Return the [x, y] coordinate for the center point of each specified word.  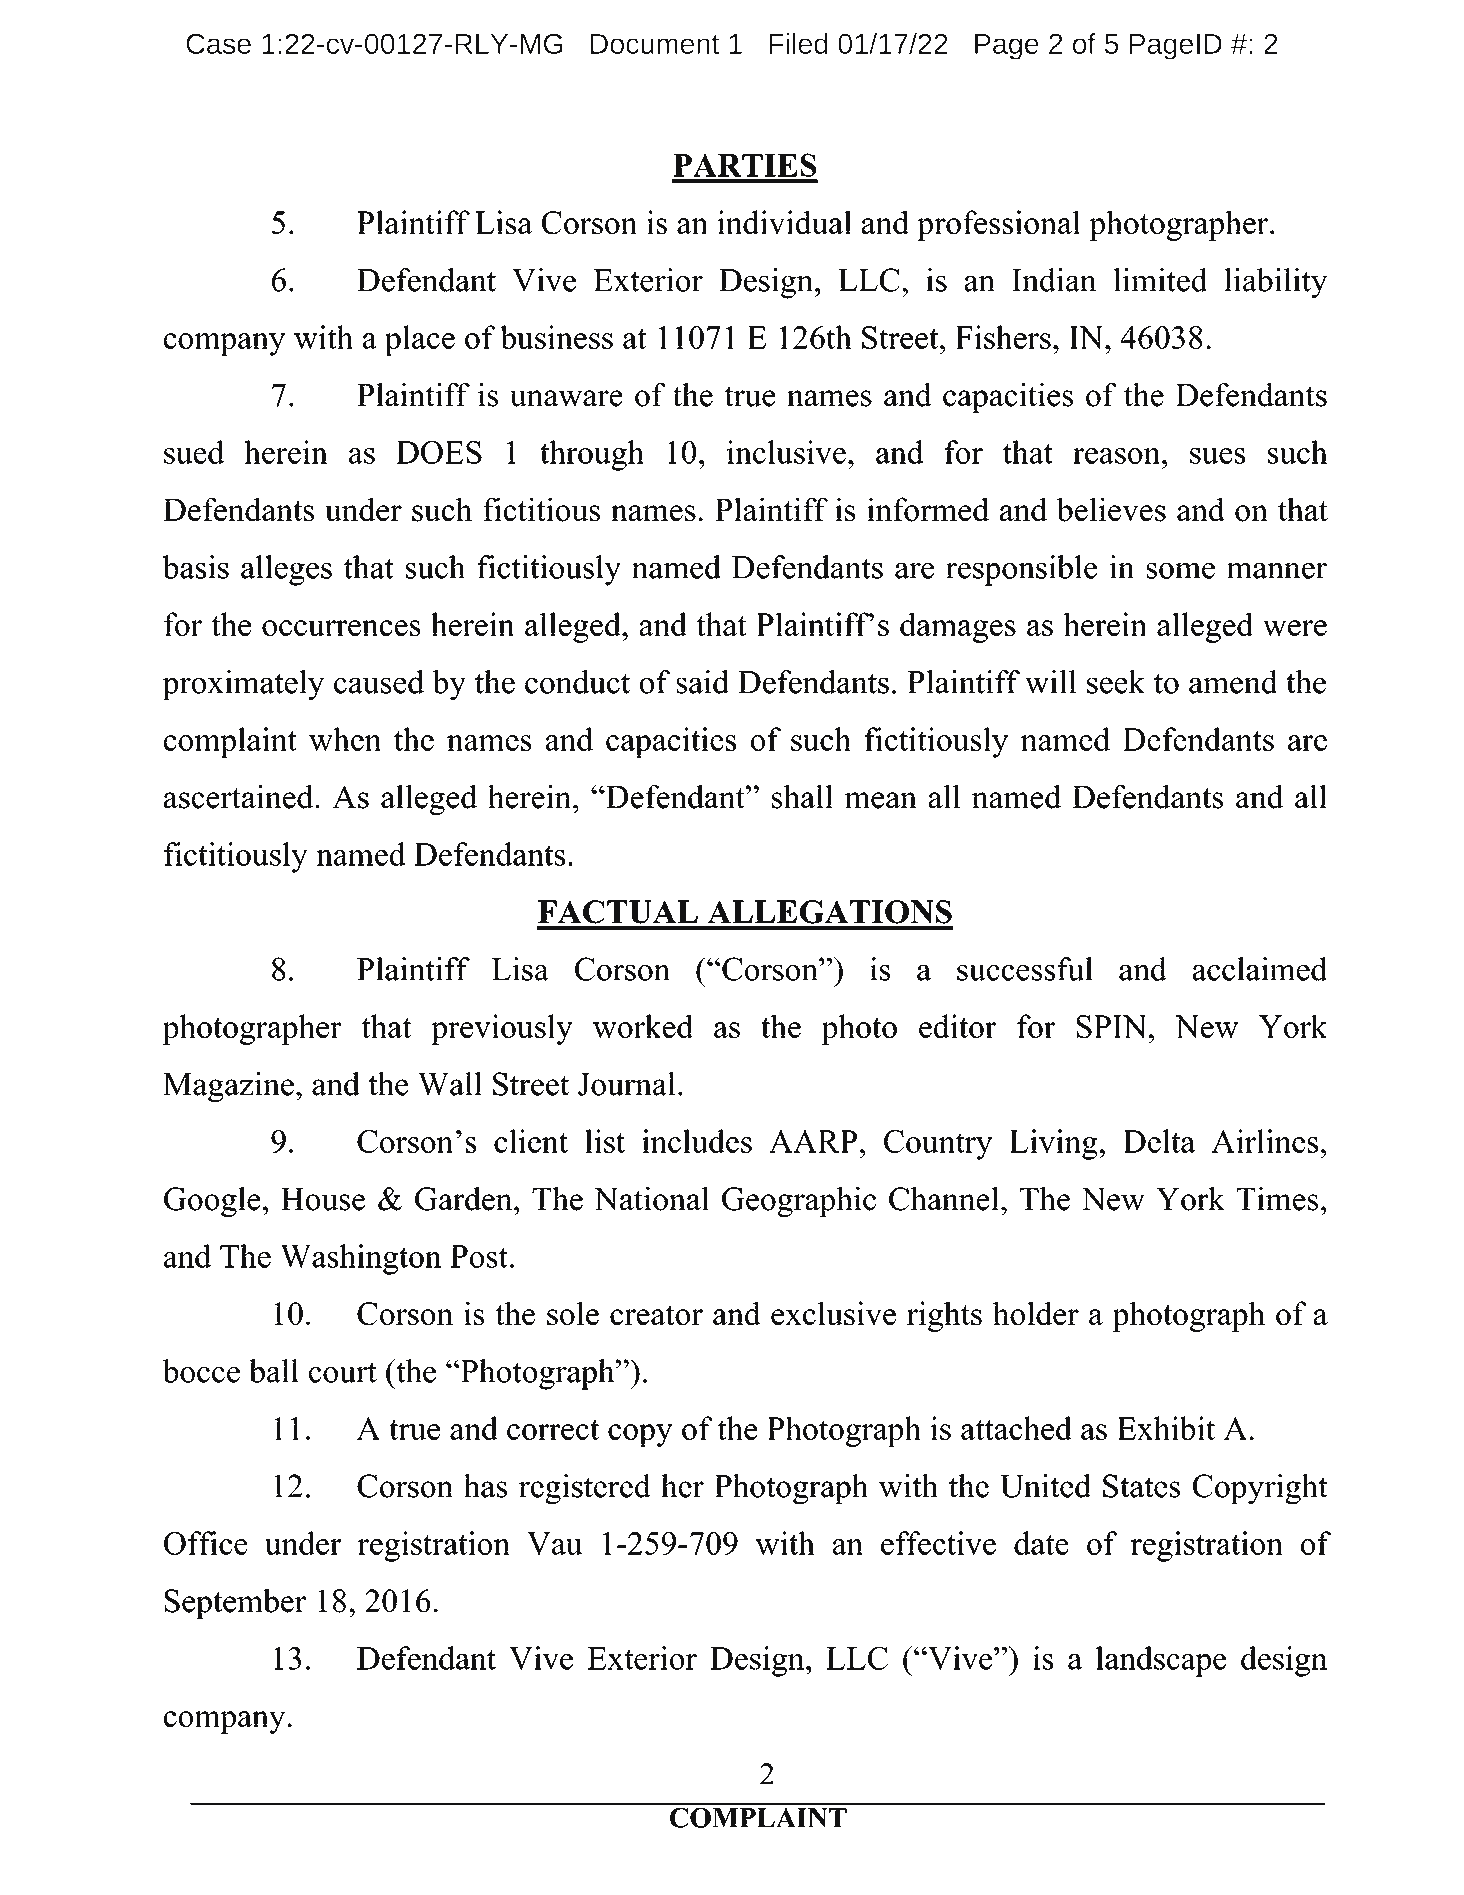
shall [802, 797]
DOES [439, 452]
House [323, 1199]
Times [1277, 1199]
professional [999, 225]
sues [1217, 456]
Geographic [799, 1202]
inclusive [786, 452]
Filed [798, 43]
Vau [554, 1543]
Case [218, 43]
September [235, 1604]
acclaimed [1260, 969]
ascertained [240, 797]
